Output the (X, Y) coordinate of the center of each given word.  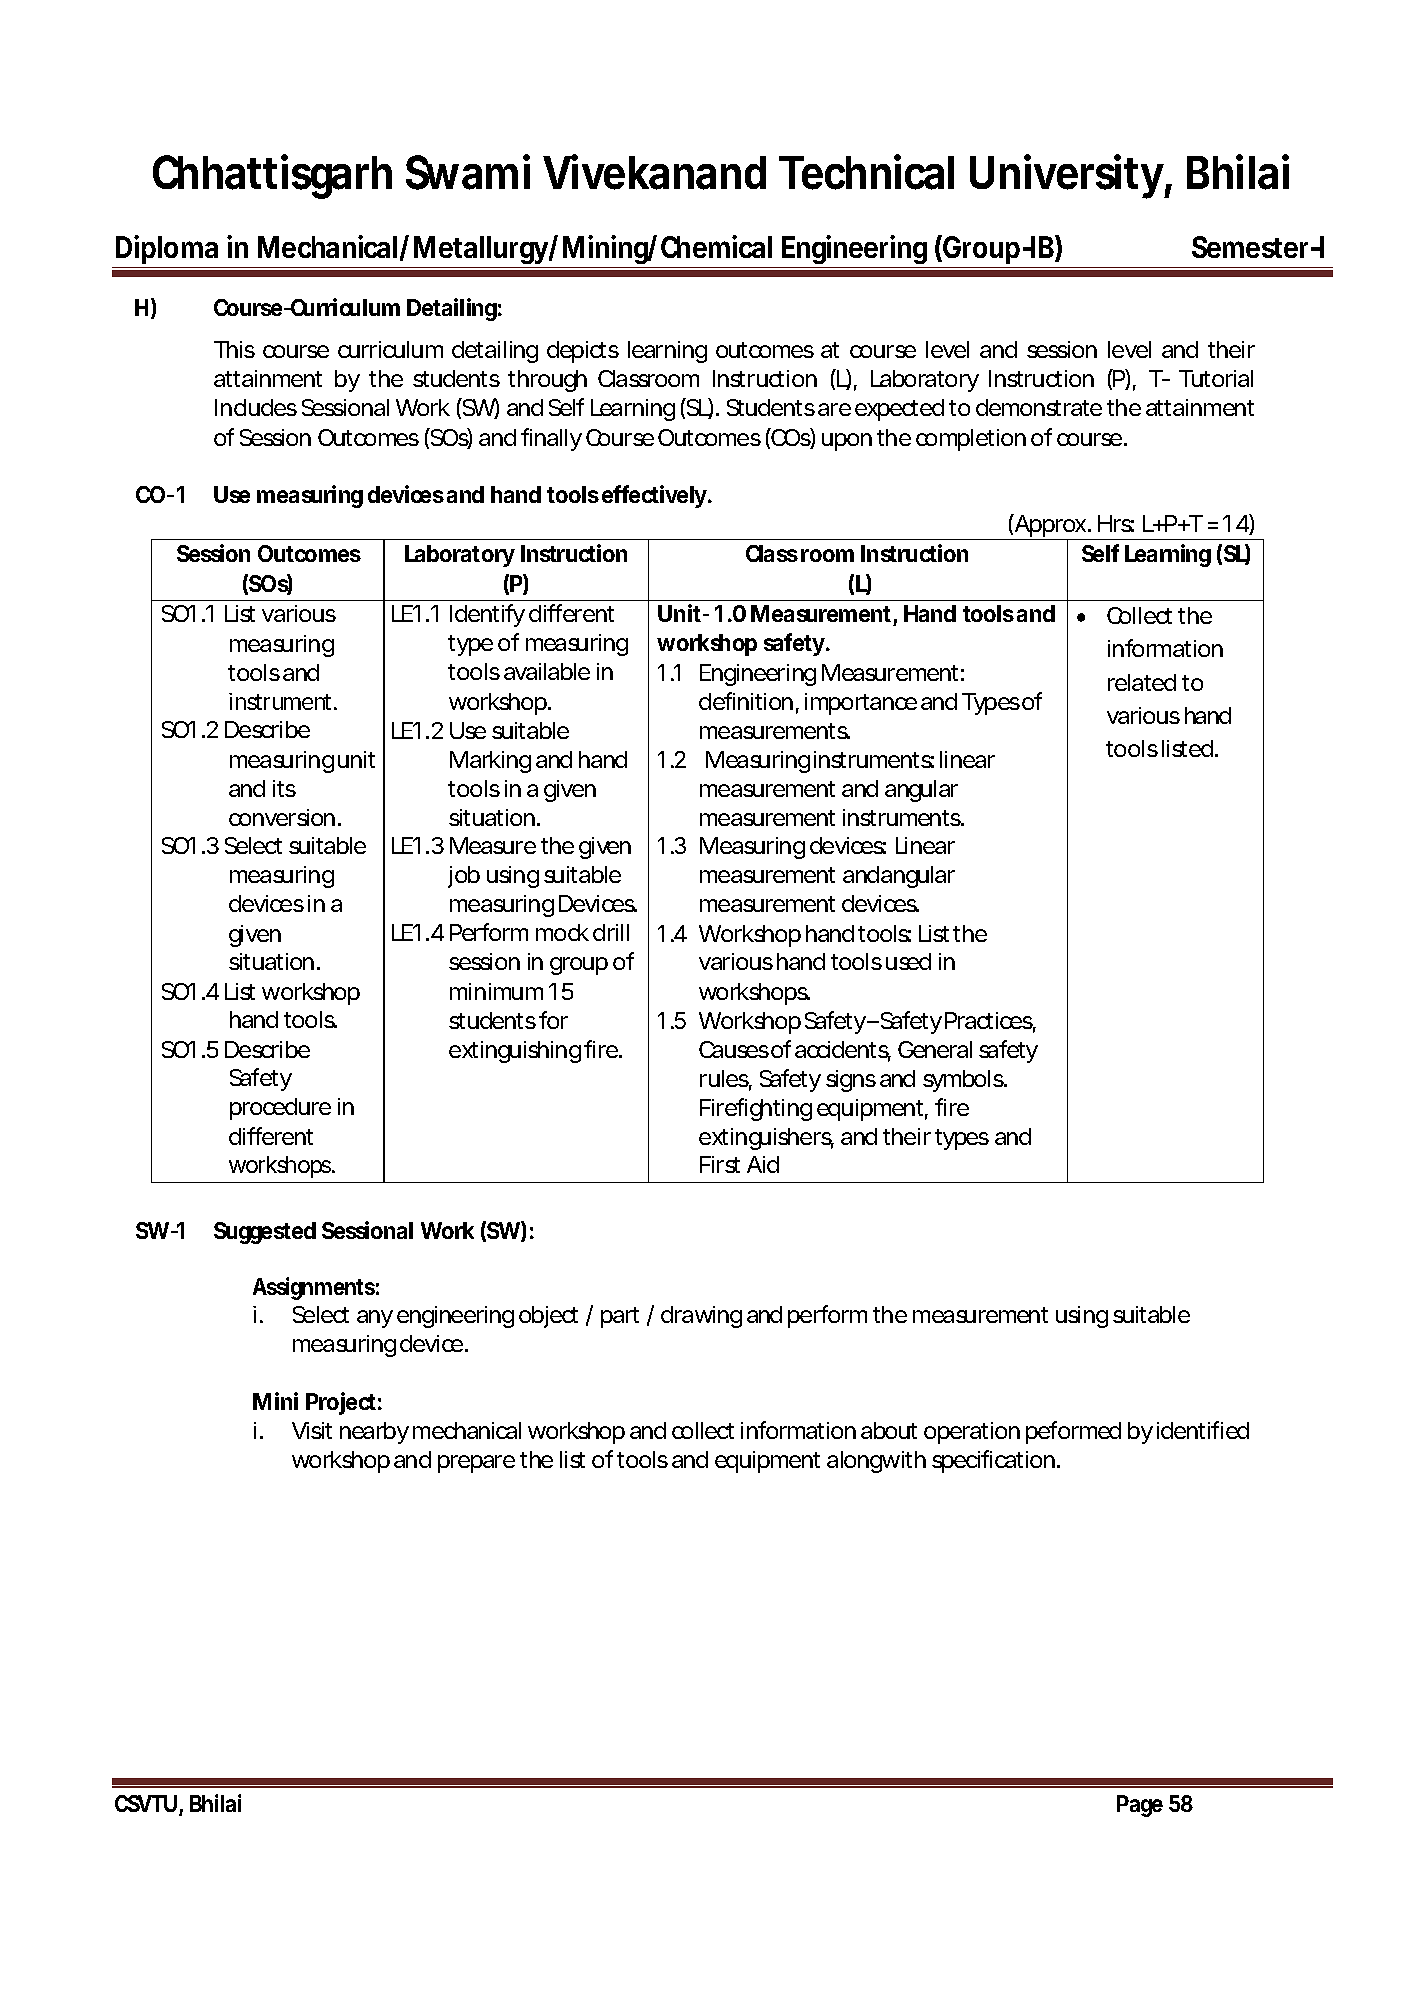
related (1142, 682)
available (547, 671)
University (1067, 176)
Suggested (265, 1233)
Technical (866, 172)
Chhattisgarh (272, 176)
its (284, 788)
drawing (701, 1317)
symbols (964, 1081)
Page (1140, 1806)
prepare (476, 1464)
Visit (312, 1430)
